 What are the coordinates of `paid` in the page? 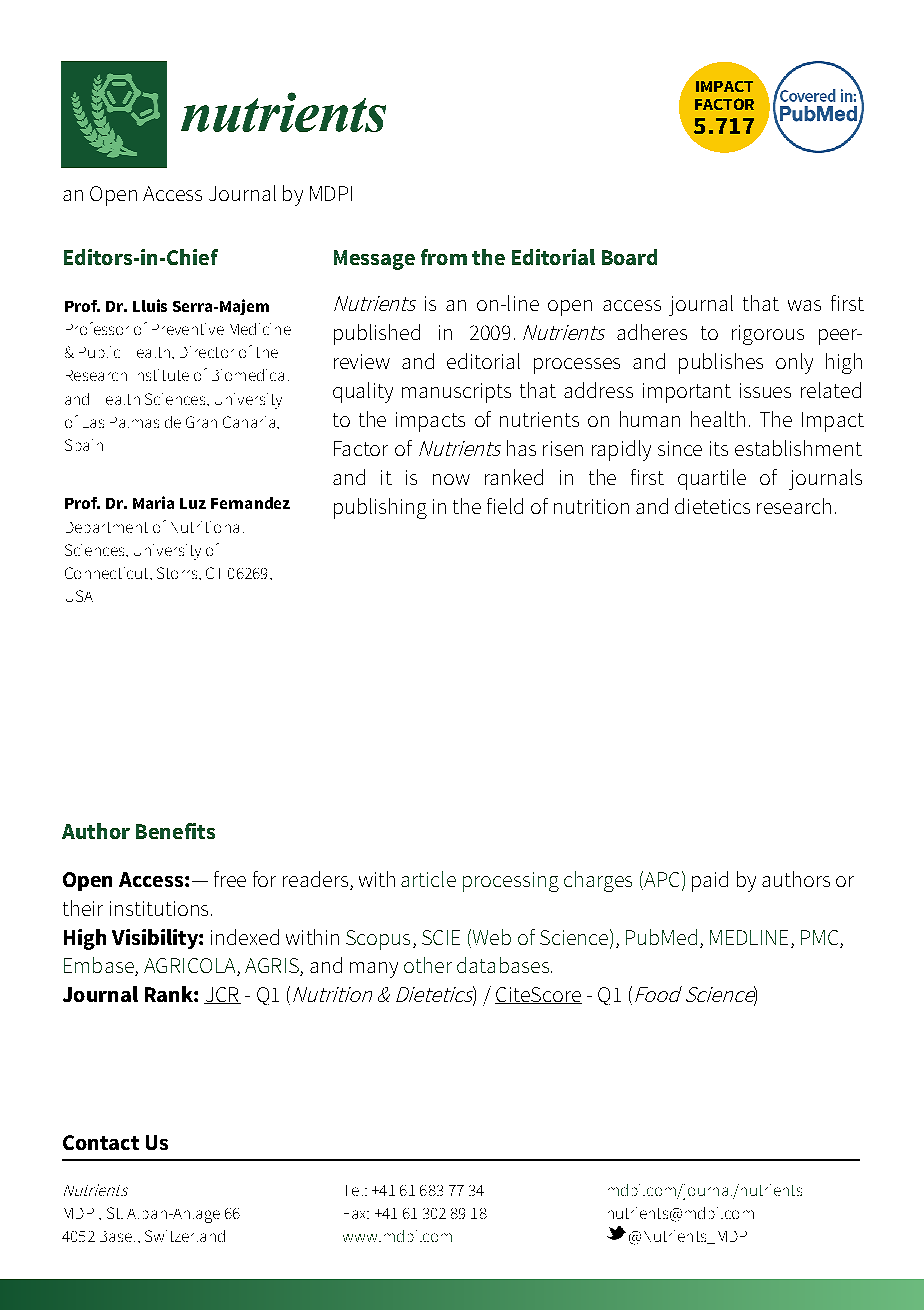 It's located at (710, 881).
